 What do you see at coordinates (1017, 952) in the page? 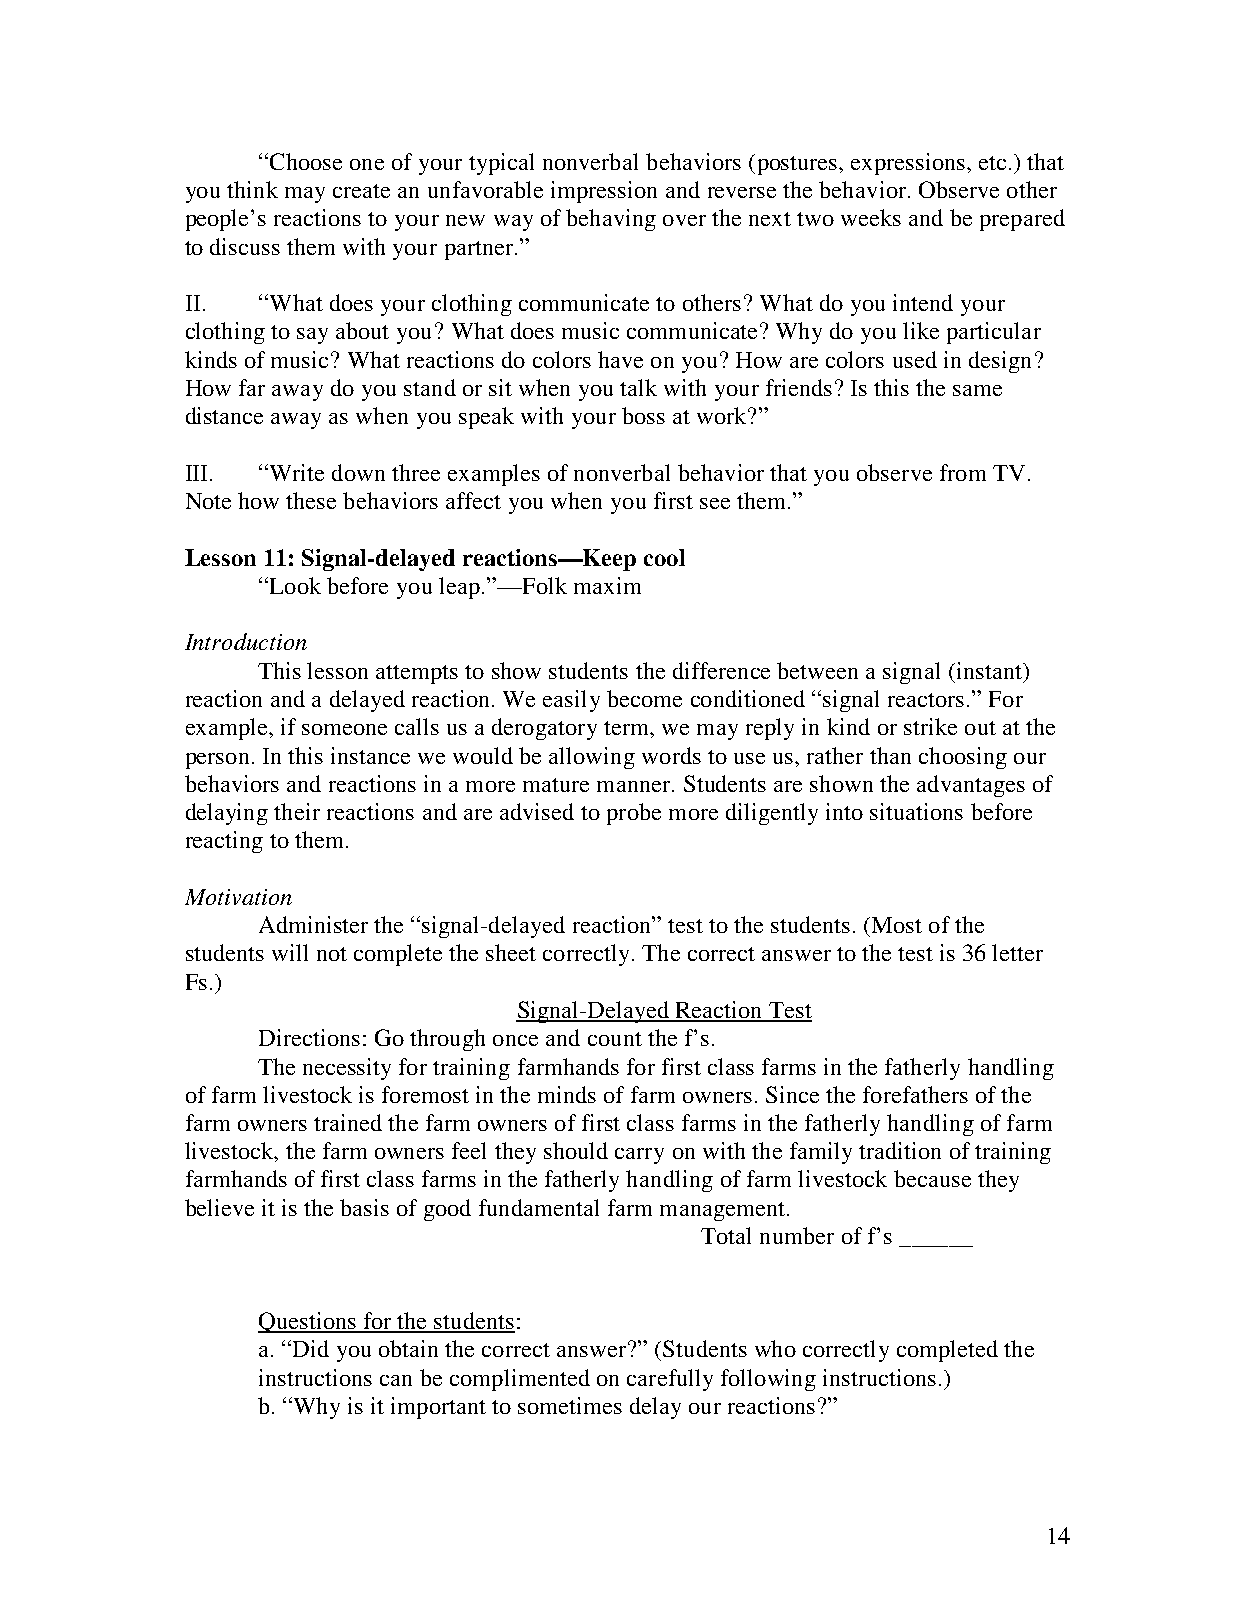
I see `letter` at bounding box center [1017, 952].
